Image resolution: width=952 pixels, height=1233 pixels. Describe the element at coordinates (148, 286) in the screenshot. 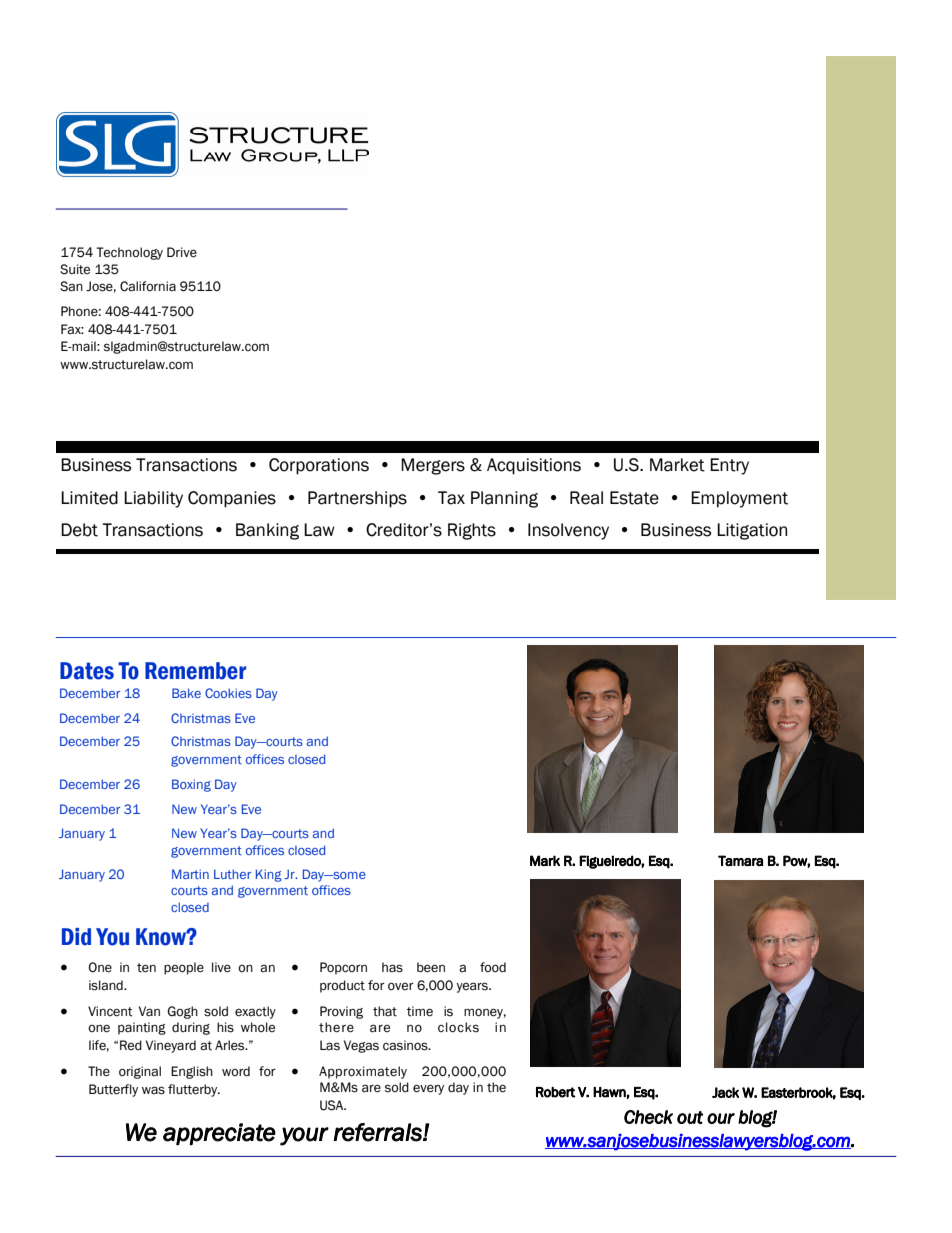

I see `California` at that location.
